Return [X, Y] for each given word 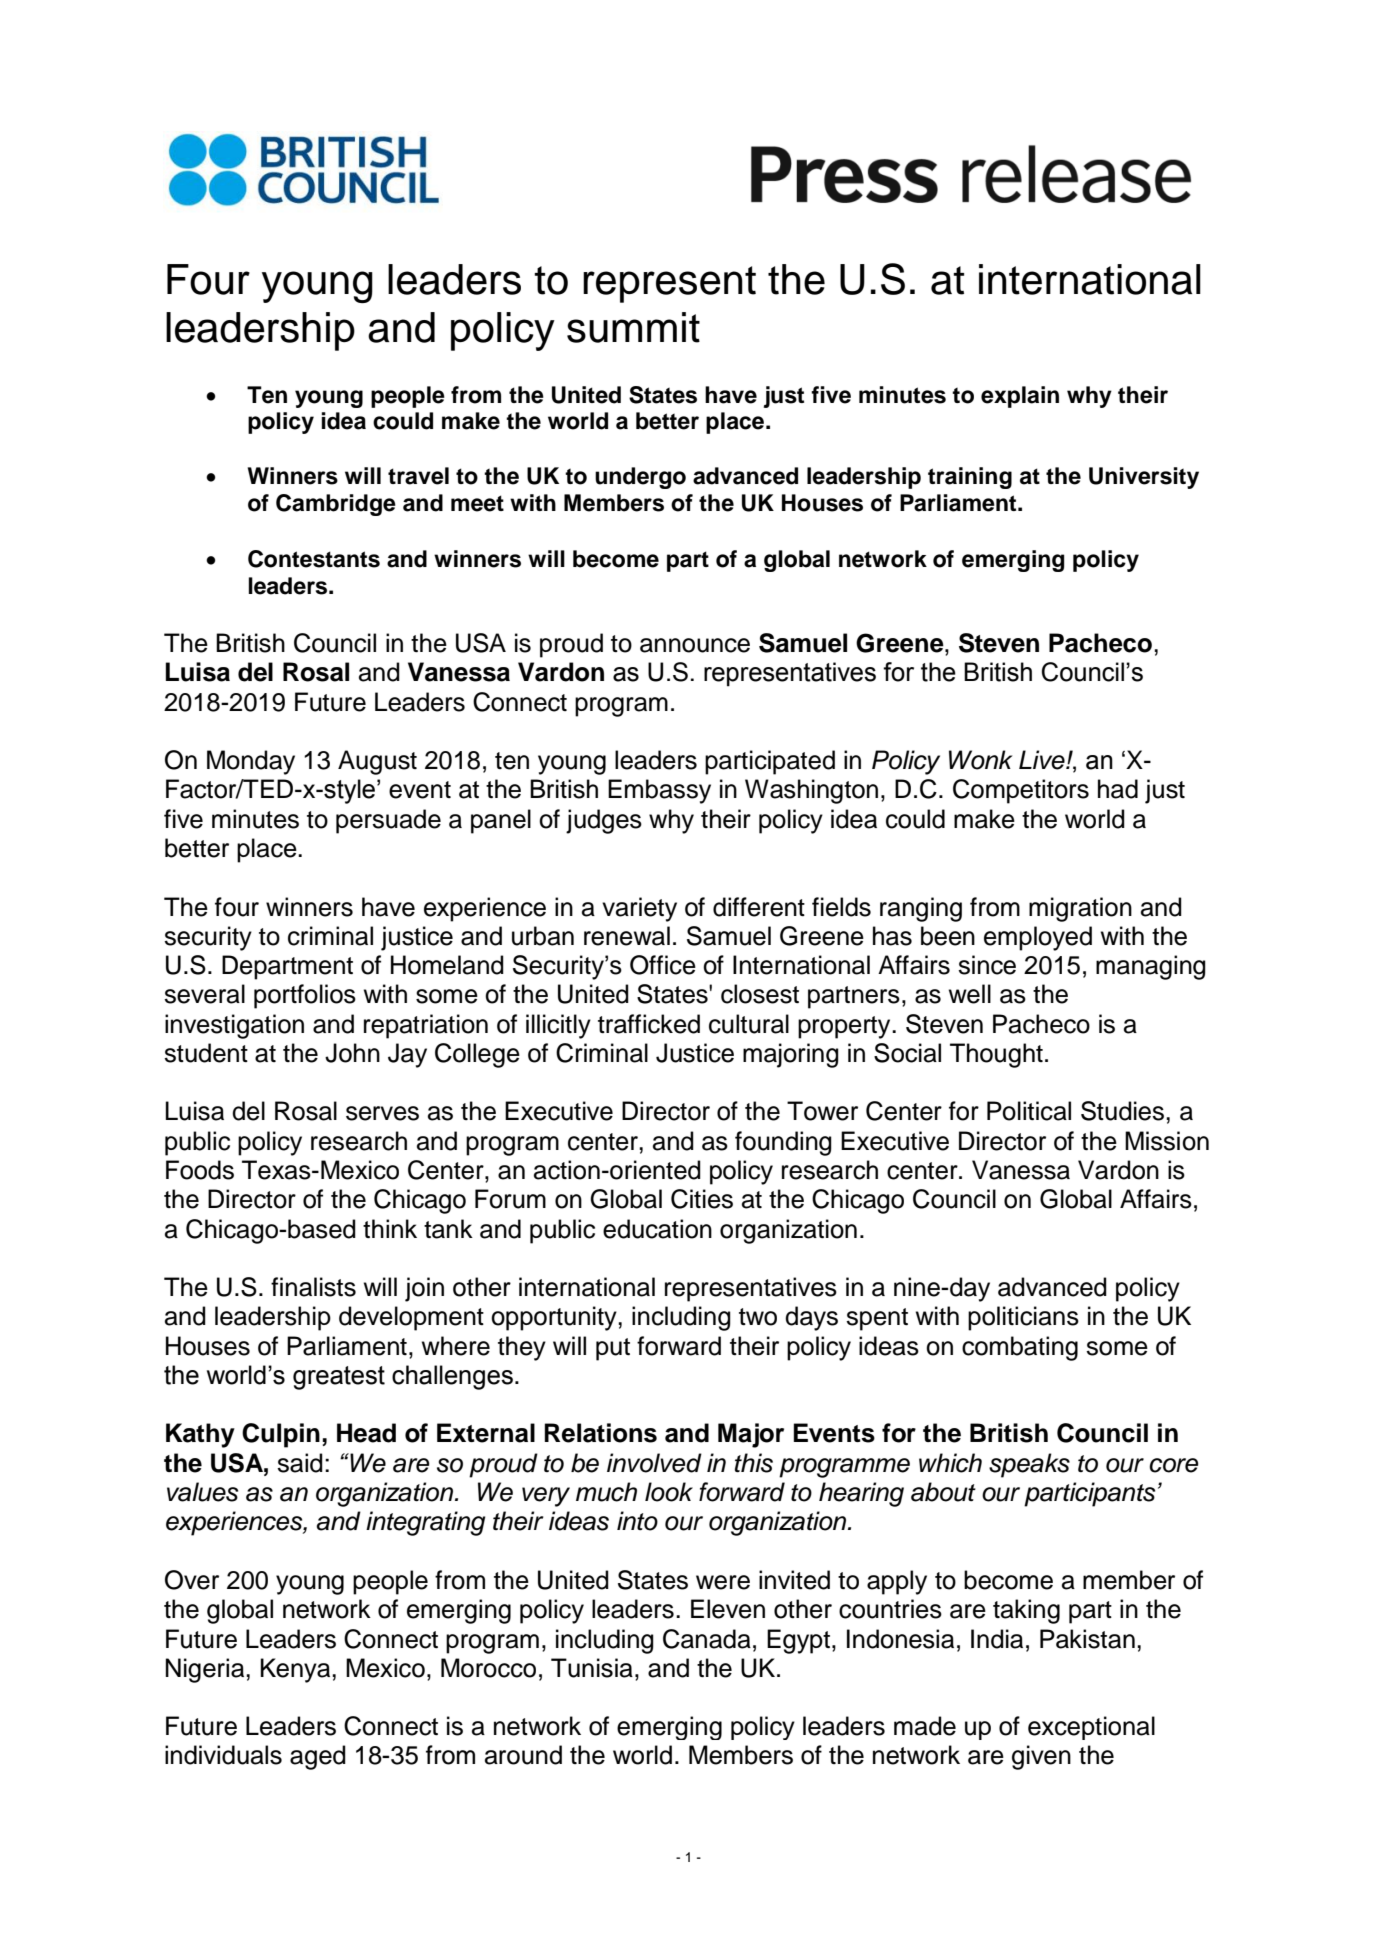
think [390, 1228]
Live [1043, 760]
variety [639, 909]
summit [633, 327]
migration [1080, 909]
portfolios [305, 996]
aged [318, 1757]
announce [695, 645]
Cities [702, 1199]
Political [1029, 1111]
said [300, 1463]
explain [1020, 397]
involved [654, 1463]
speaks [1029, 1465]
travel [418, 476]
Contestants [314, 559]
